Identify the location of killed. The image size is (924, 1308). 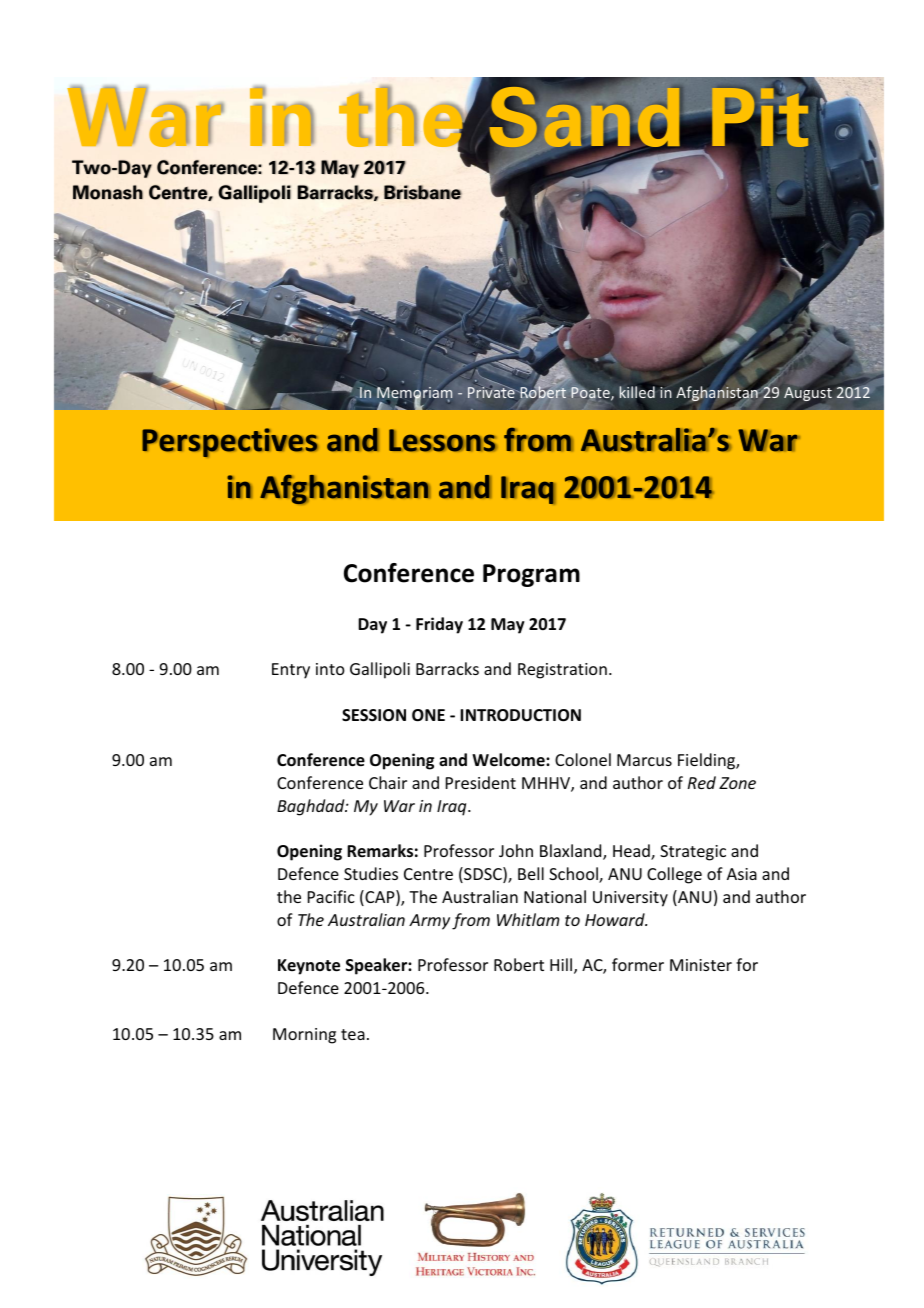
(637, 392).
